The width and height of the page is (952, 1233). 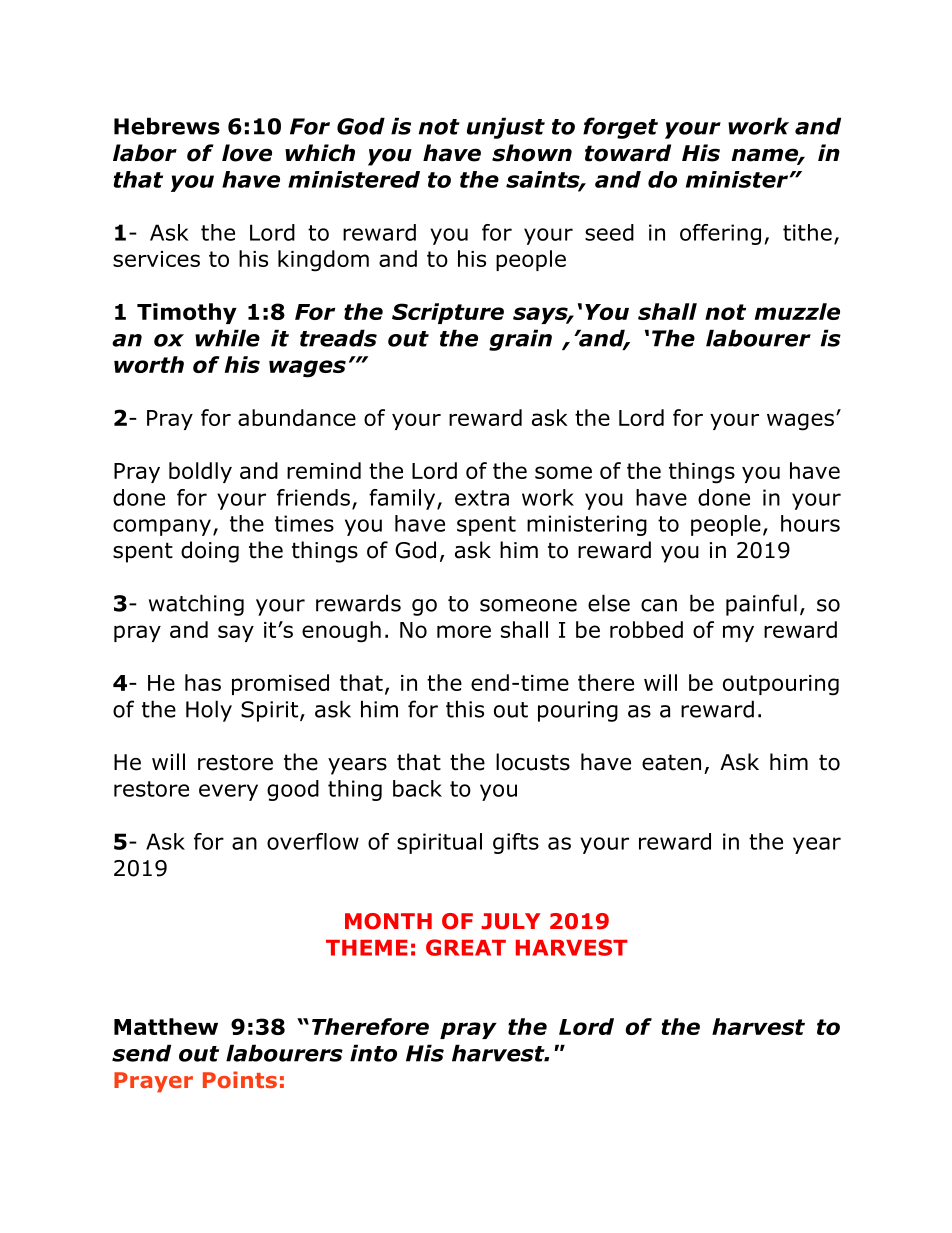 I want to click on doing, so click(x=210, y=552).
